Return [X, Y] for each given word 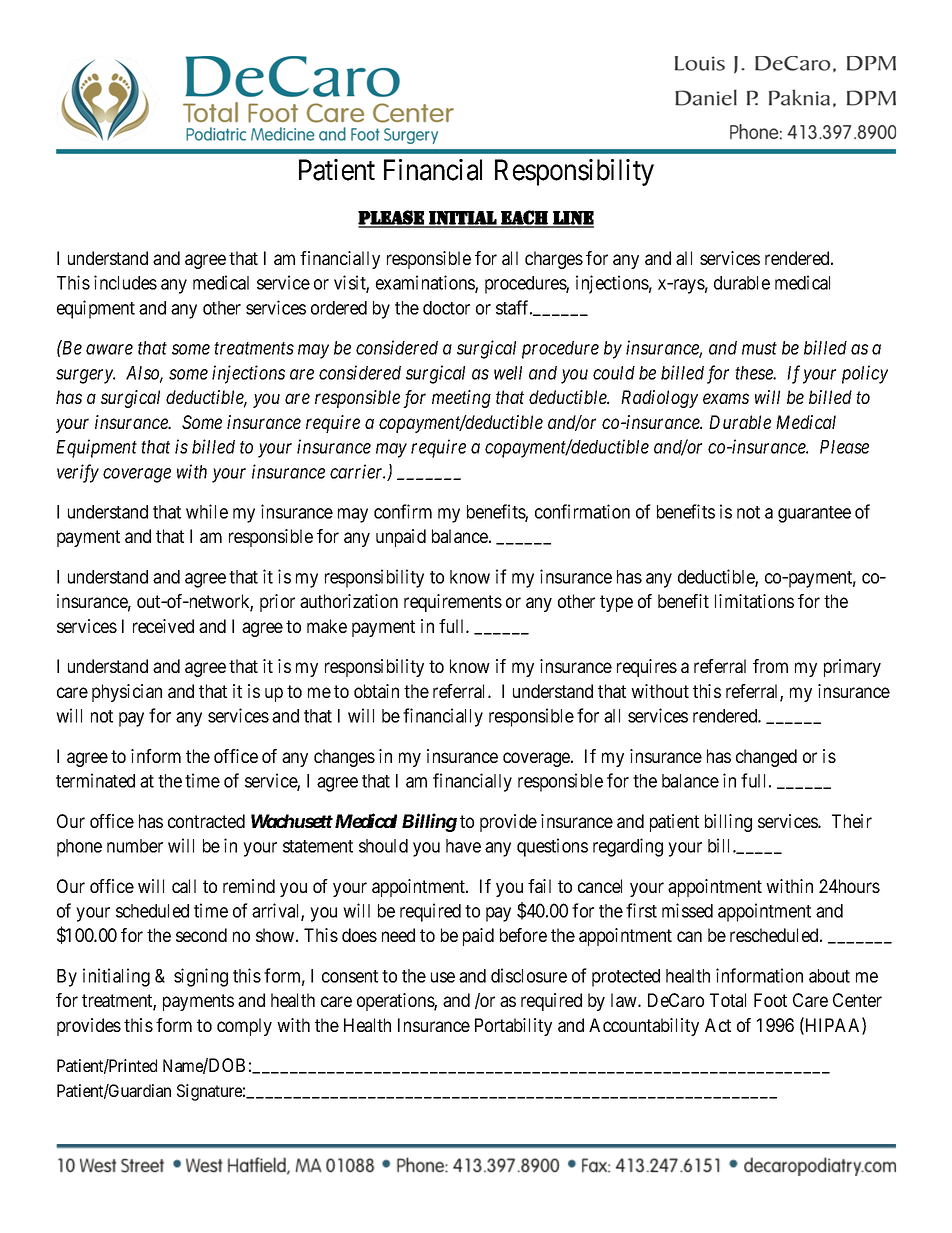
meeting [461, 399]
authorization [349, 601]
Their [852, 821]
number [135, 846]
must [759, 348]
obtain [376, 691]
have [463, 846]
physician [127, 693]
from [770, 666]
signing [201, 977]
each [524, 218]
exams [726, 399]
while [207, 511]
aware [109, 349]
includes [125, 282]
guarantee [814, 514]
